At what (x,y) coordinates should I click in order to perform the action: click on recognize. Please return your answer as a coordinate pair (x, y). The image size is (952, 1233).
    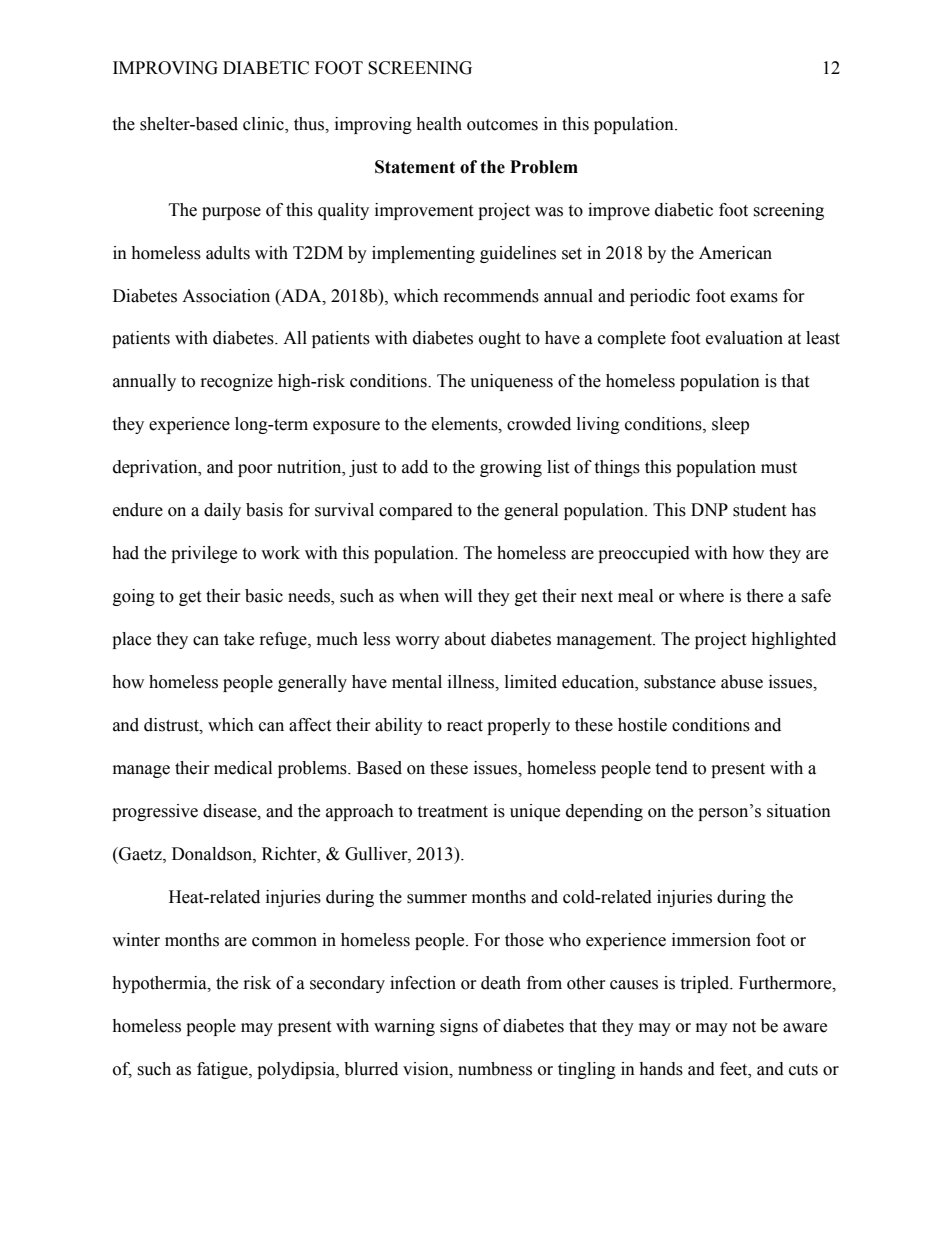
    Looking at the image, I should click on (237, 382).
